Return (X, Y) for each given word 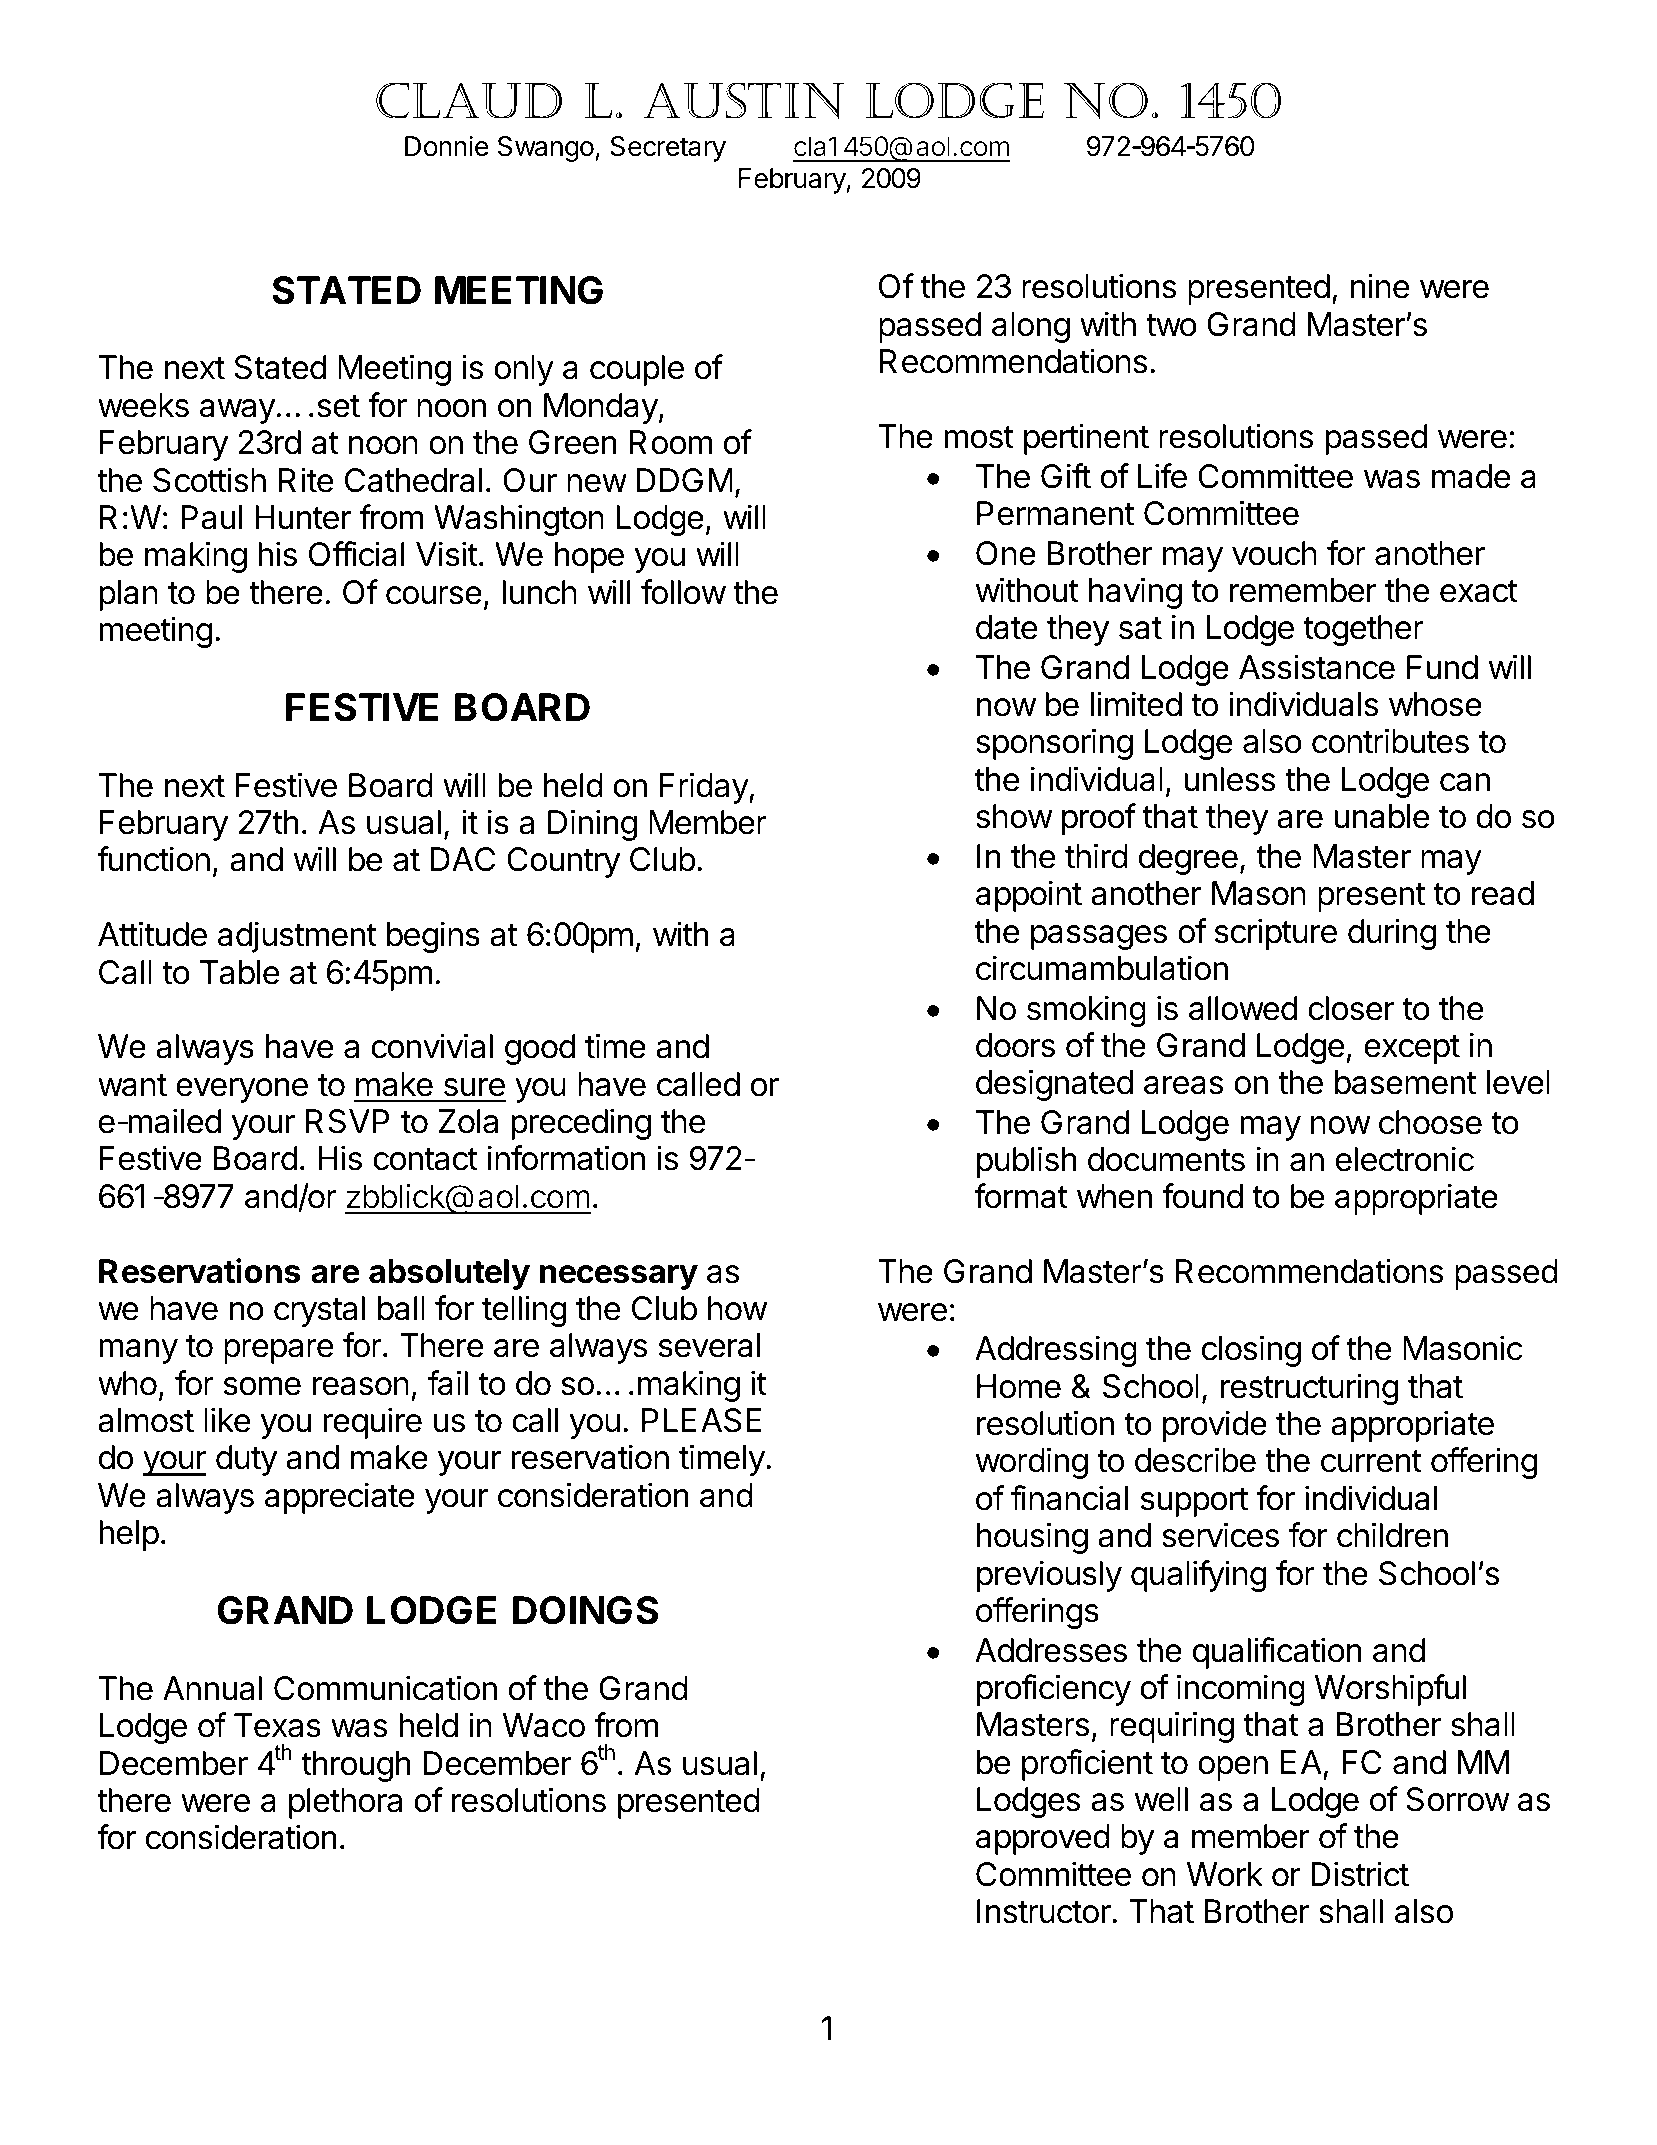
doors (1015, 1045)
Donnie (447, 146)
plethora (345, 1803)
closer (1351, 1008)
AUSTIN (744, 100)
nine (1380, 286)
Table (239, 972)
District (1360, 1874)
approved (1043, 1839)
